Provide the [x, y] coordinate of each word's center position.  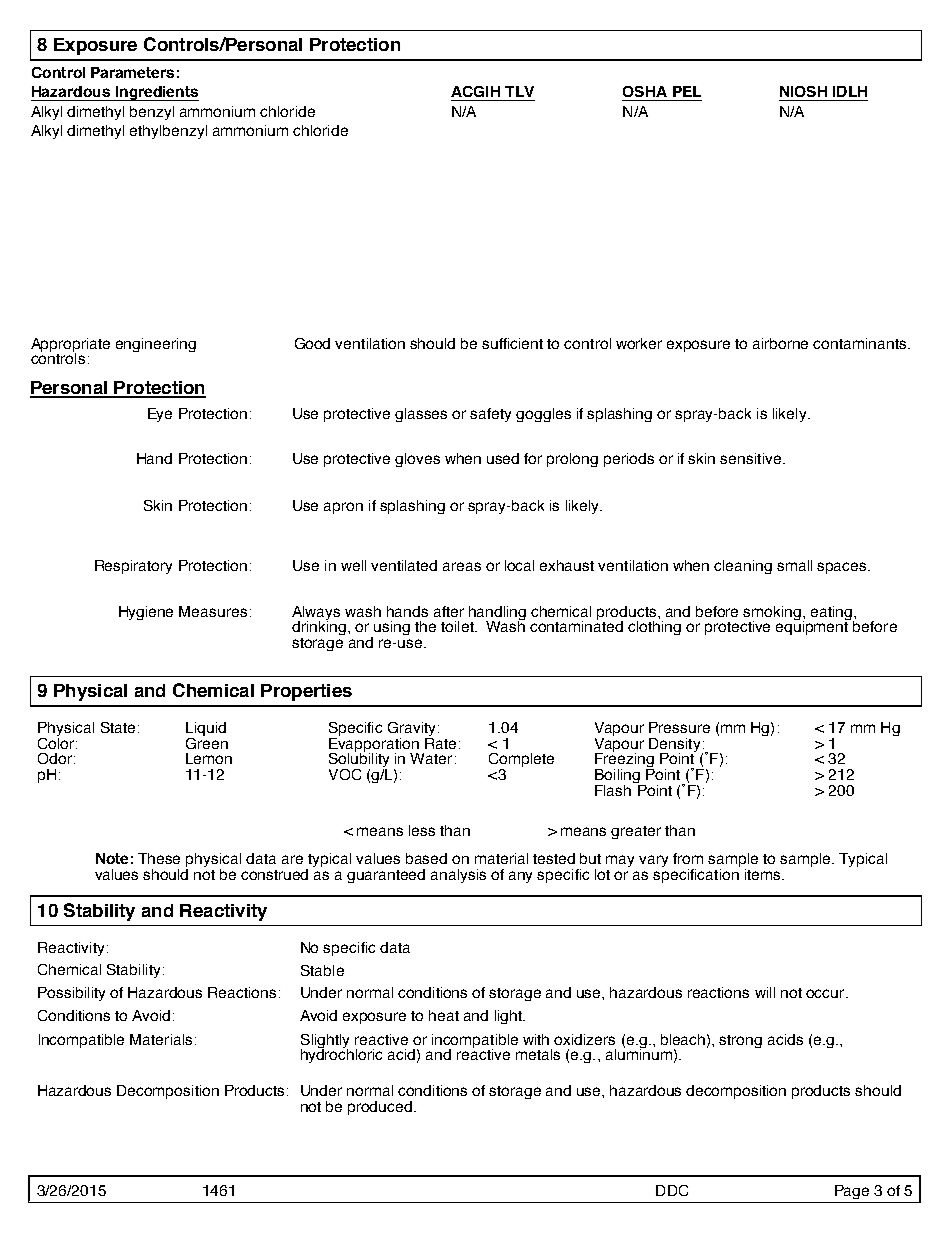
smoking [773, 614]
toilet [458, 626]
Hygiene [146, 613]
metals [538, 1054]
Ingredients [156, 93]
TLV [519, 91]
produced [380, 1108]
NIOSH [803, 91]
